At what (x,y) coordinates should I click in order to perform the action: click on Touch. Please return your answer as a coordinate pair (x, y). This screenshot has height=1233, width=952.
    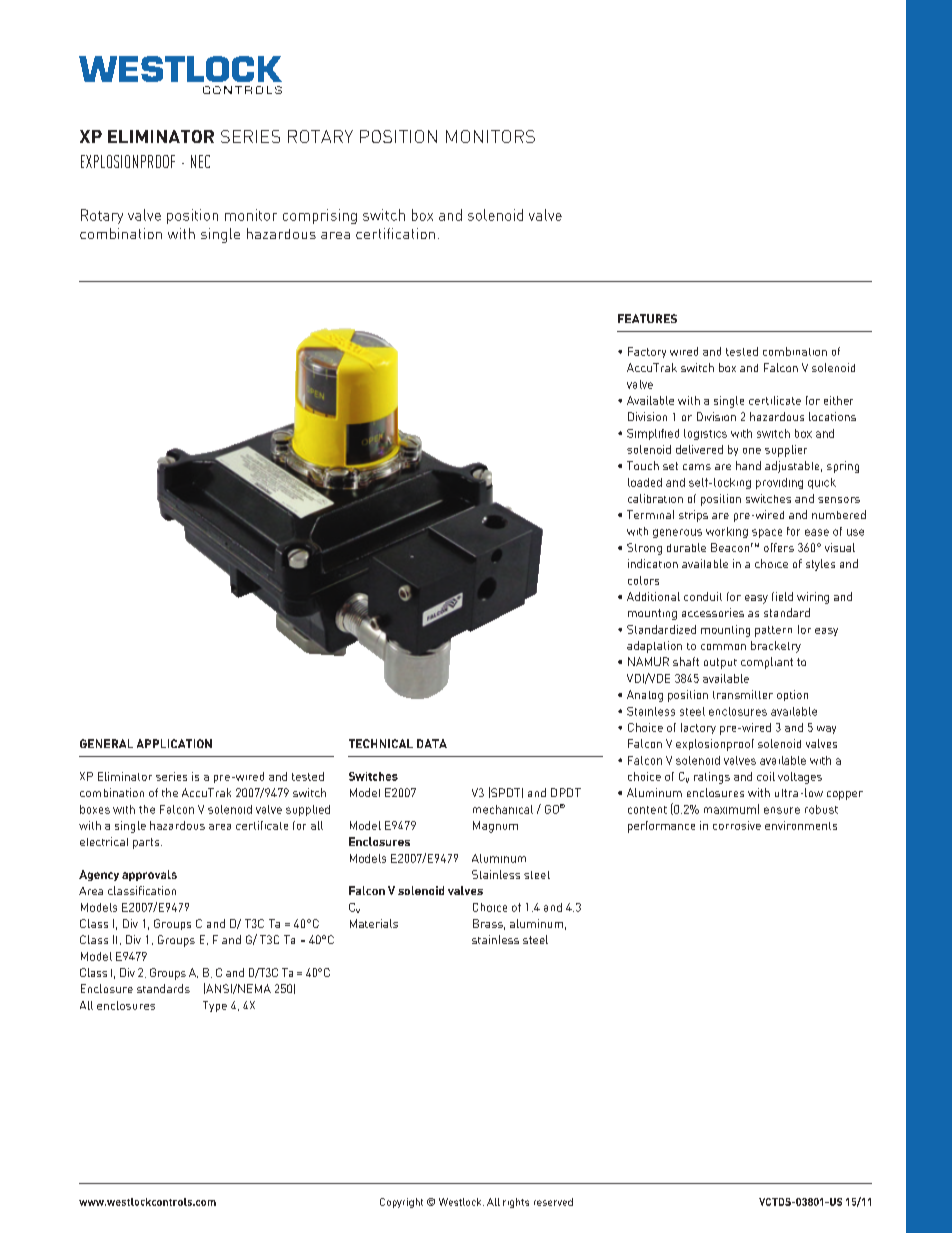
    Looking at the image, I should click on (643, 465).
